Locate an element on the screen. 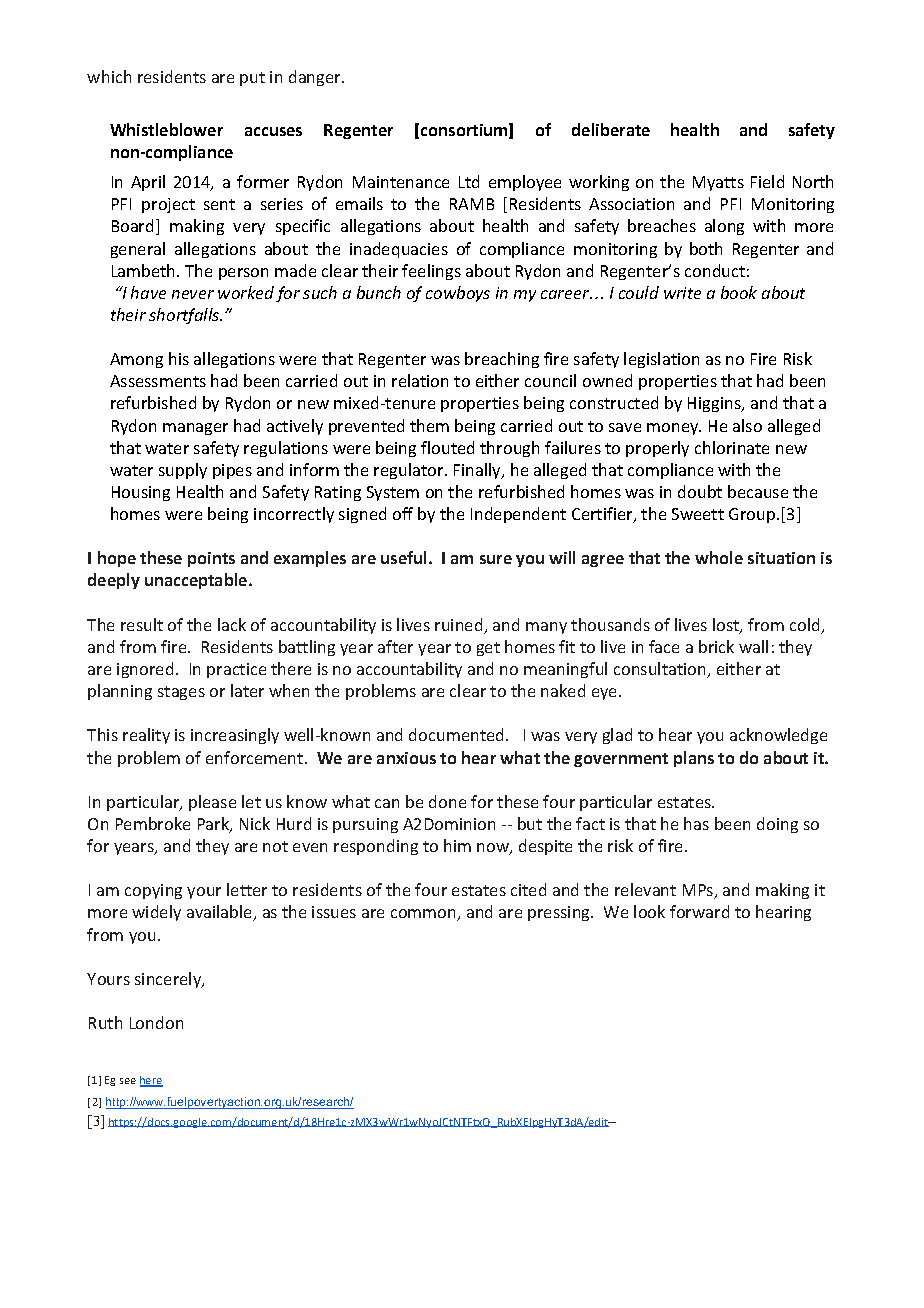 The image size is (924, 1308). breaching is located at coordinates (502, 360).
